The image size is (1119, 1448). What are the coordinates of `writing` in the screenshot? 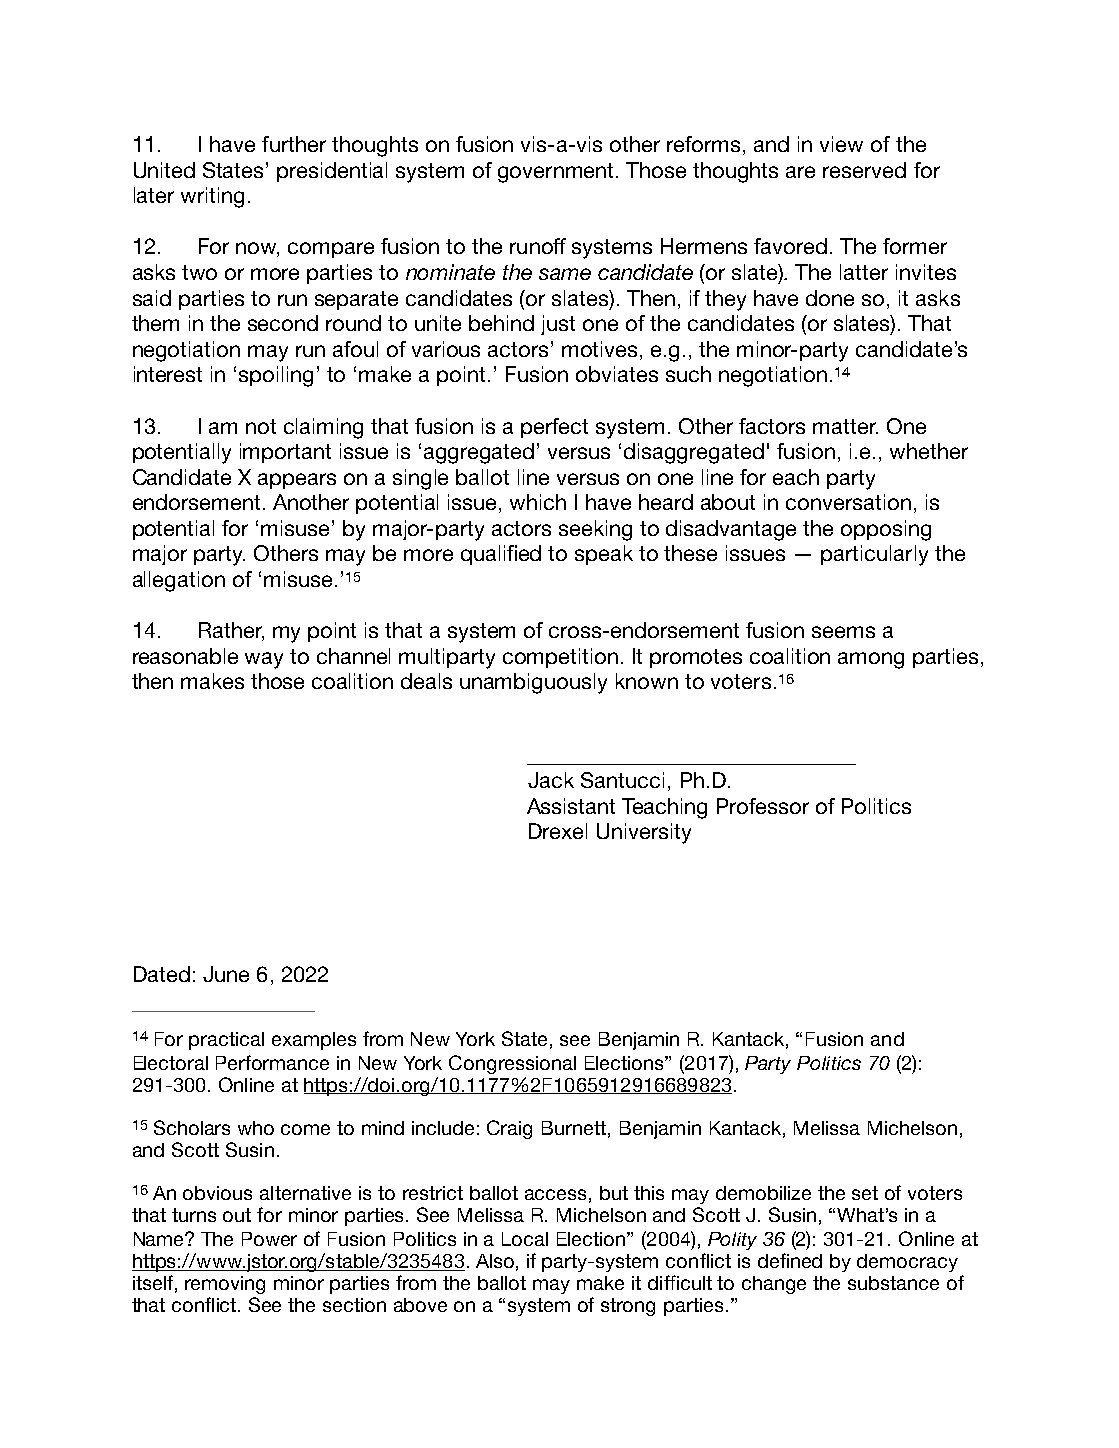 It's located at (212, 197).
